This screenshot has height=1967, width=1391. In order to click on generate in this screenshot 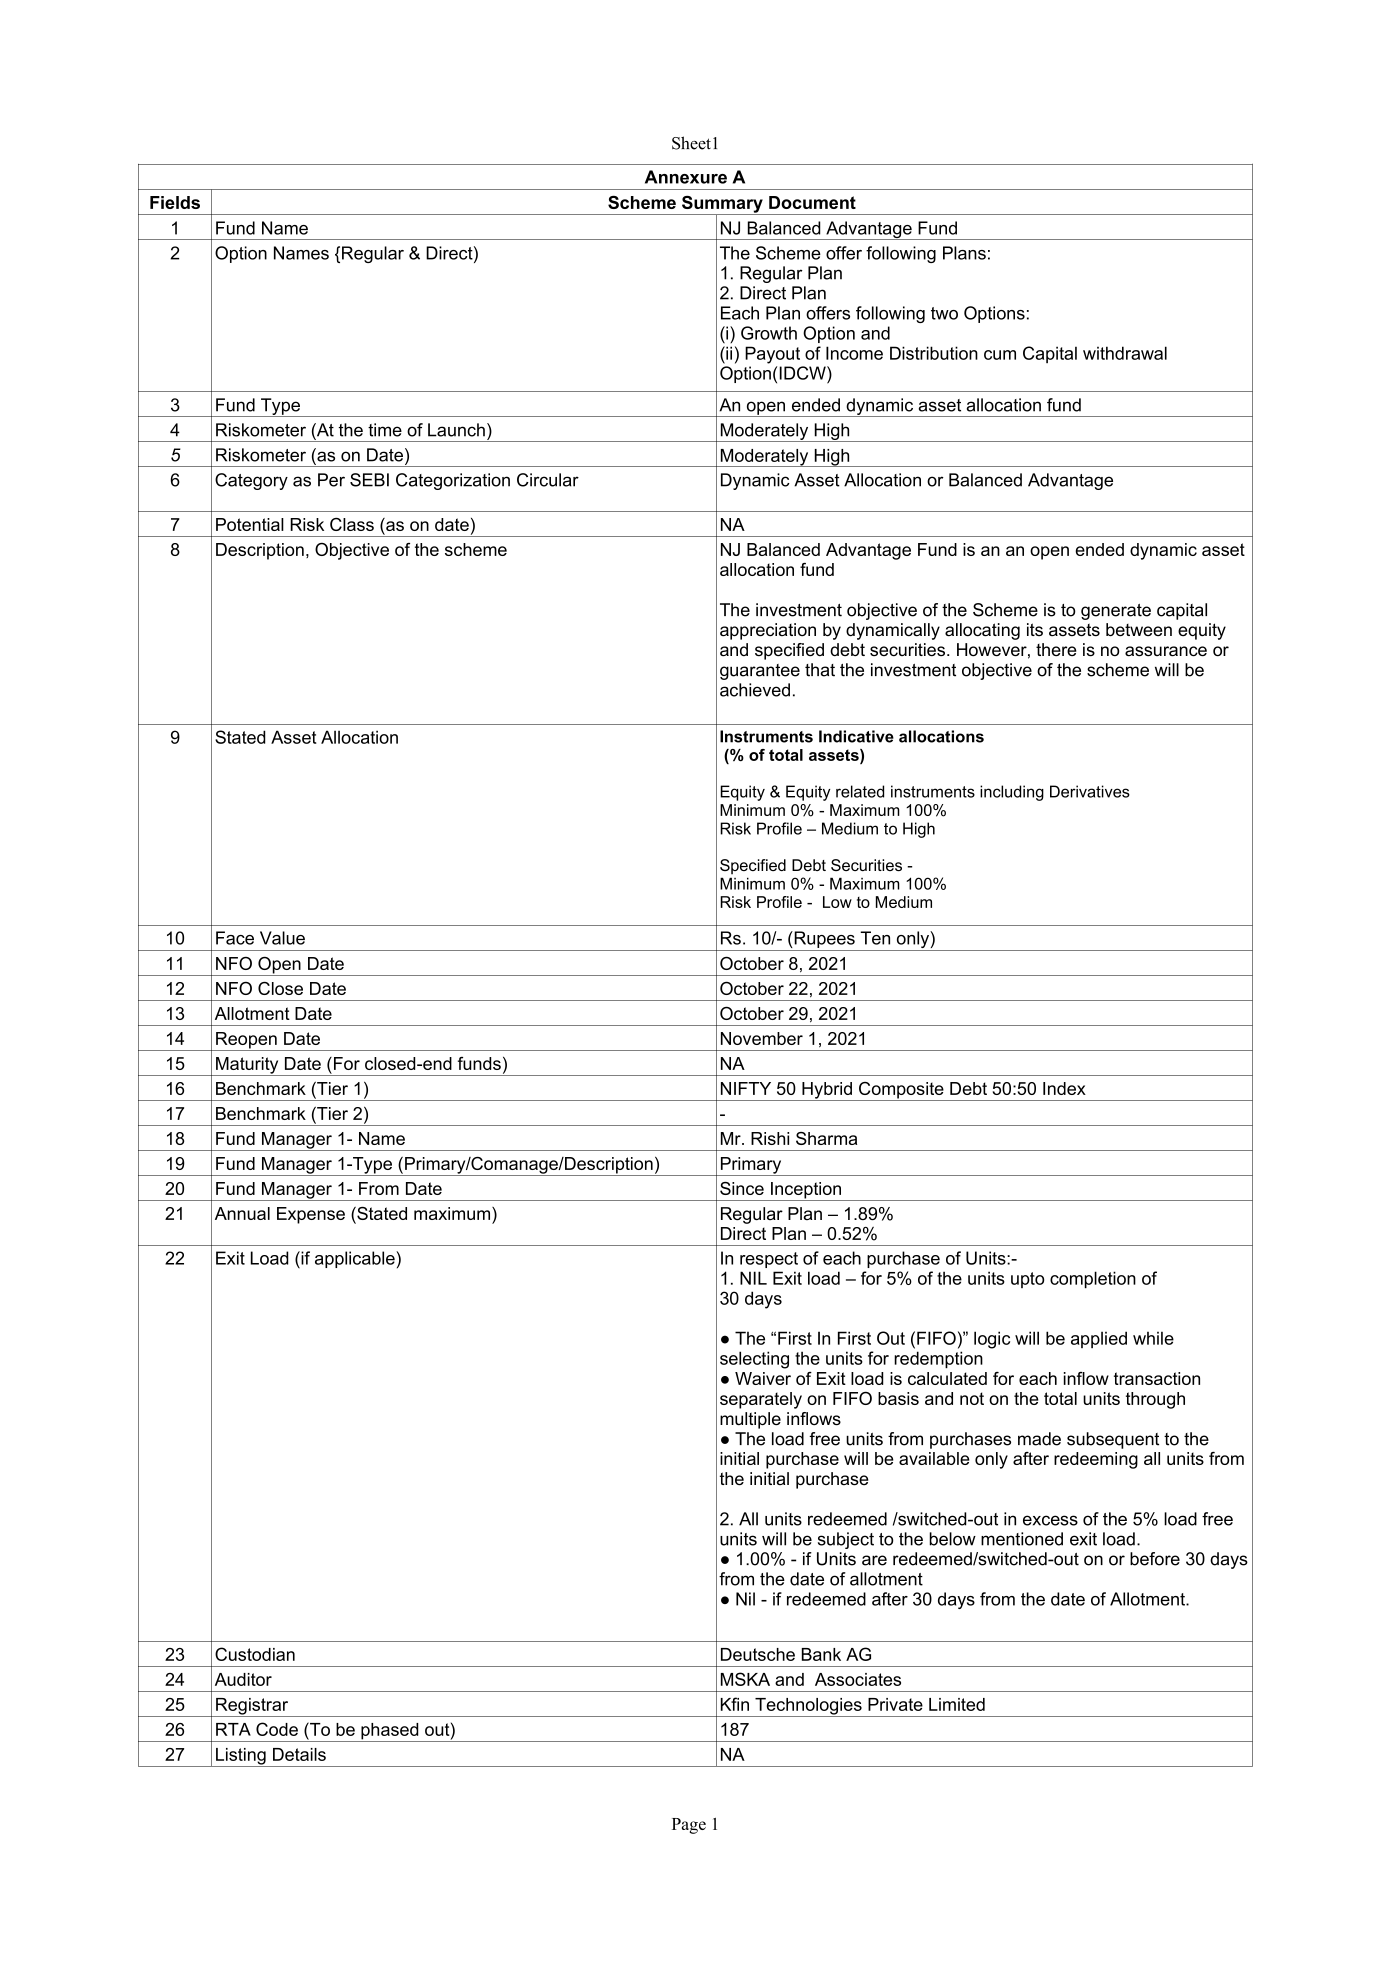, I will do `click(1116, 612)`.
